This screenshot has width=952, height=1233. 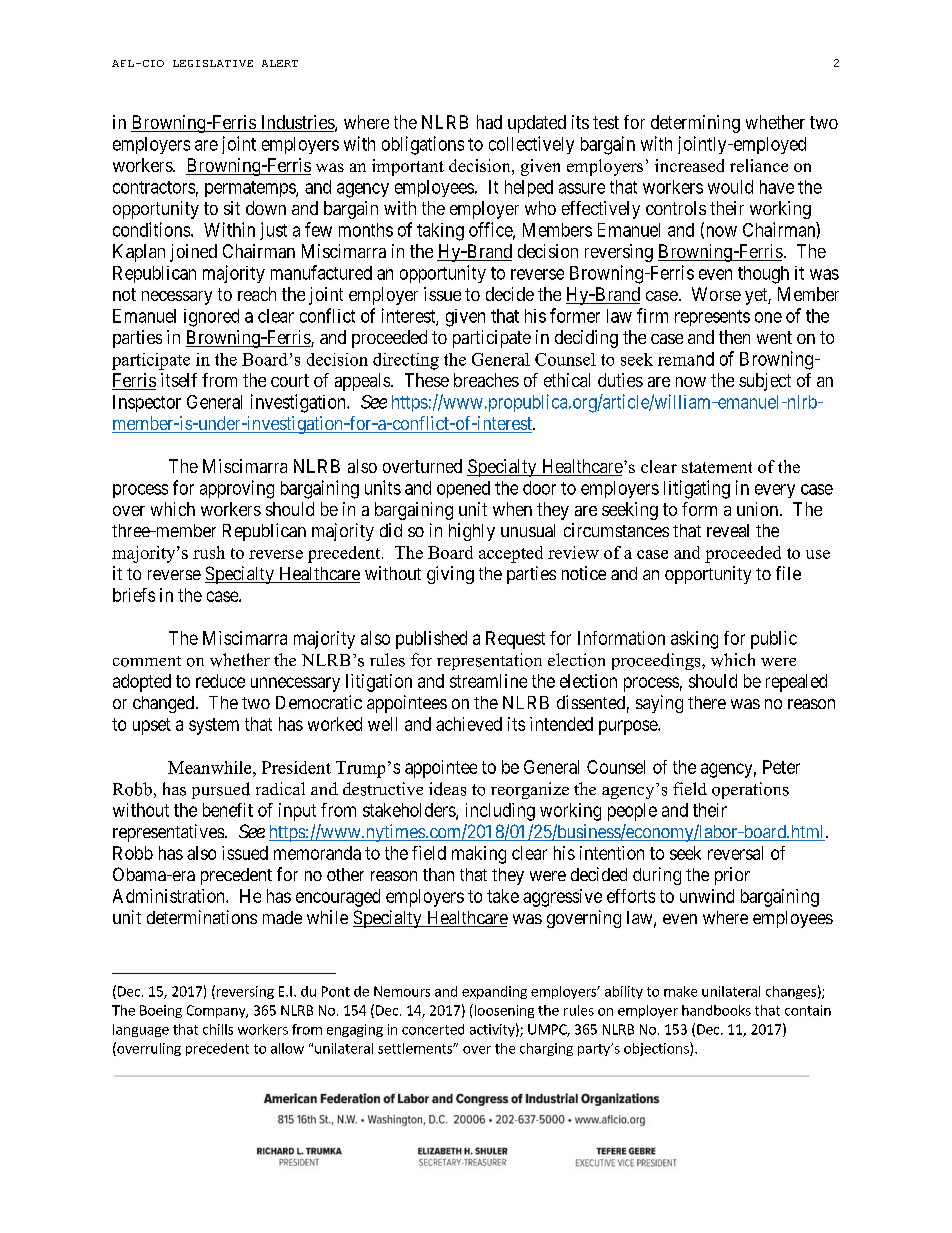 What do you see at coordinates (489, 122) in the screenshot?
I see `had` at bounding box center [489, 122].
